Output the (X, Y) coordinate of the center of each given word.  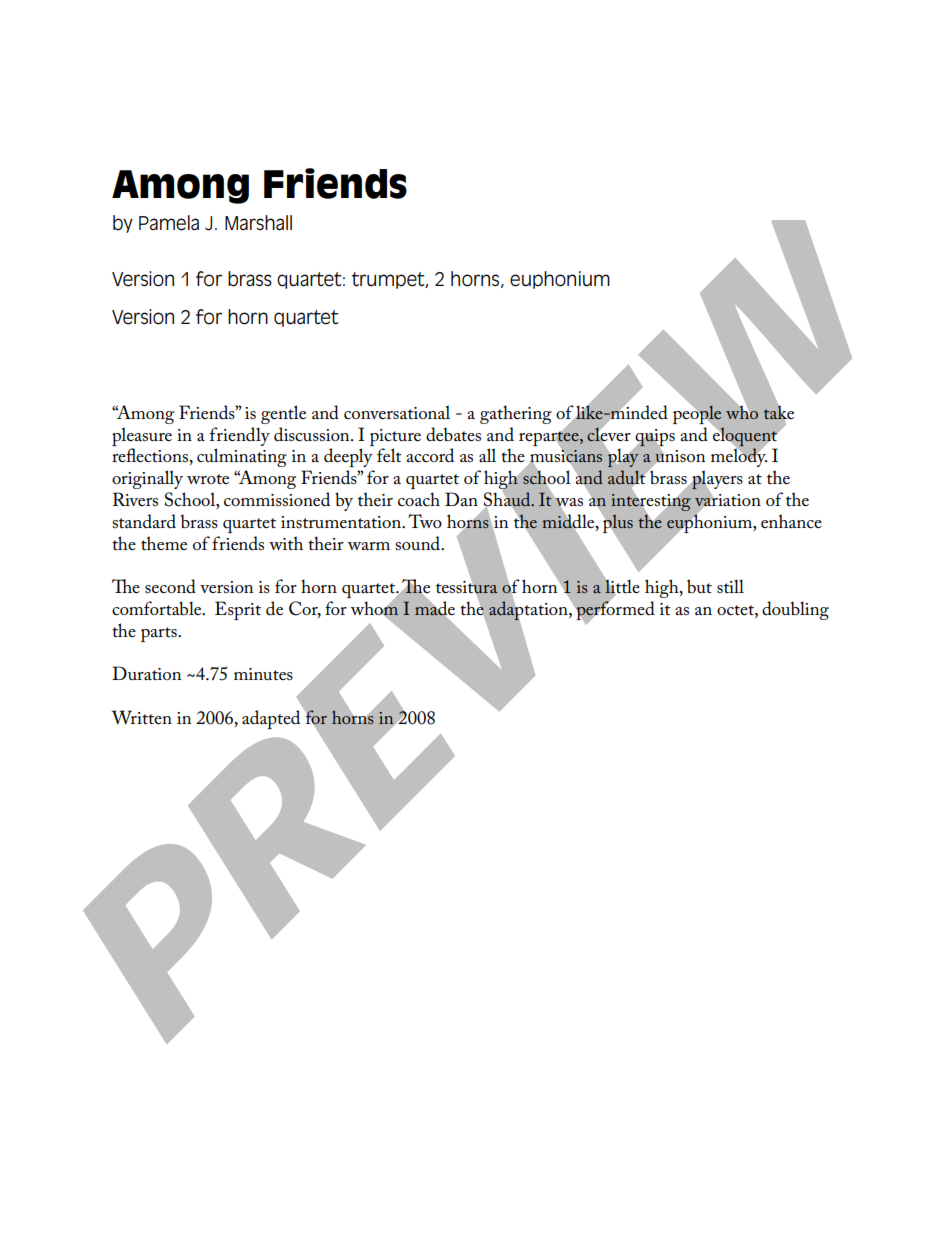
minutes (263, 674)
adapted (271, 719)
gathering (516, 414)
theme (164, 543)
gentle (283, 414)
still (730, 586)
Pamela (169, 223)
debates (453, 434)
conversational (397, 412)
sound (419, 543)
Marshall (258, 223)
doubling (795, 610)
